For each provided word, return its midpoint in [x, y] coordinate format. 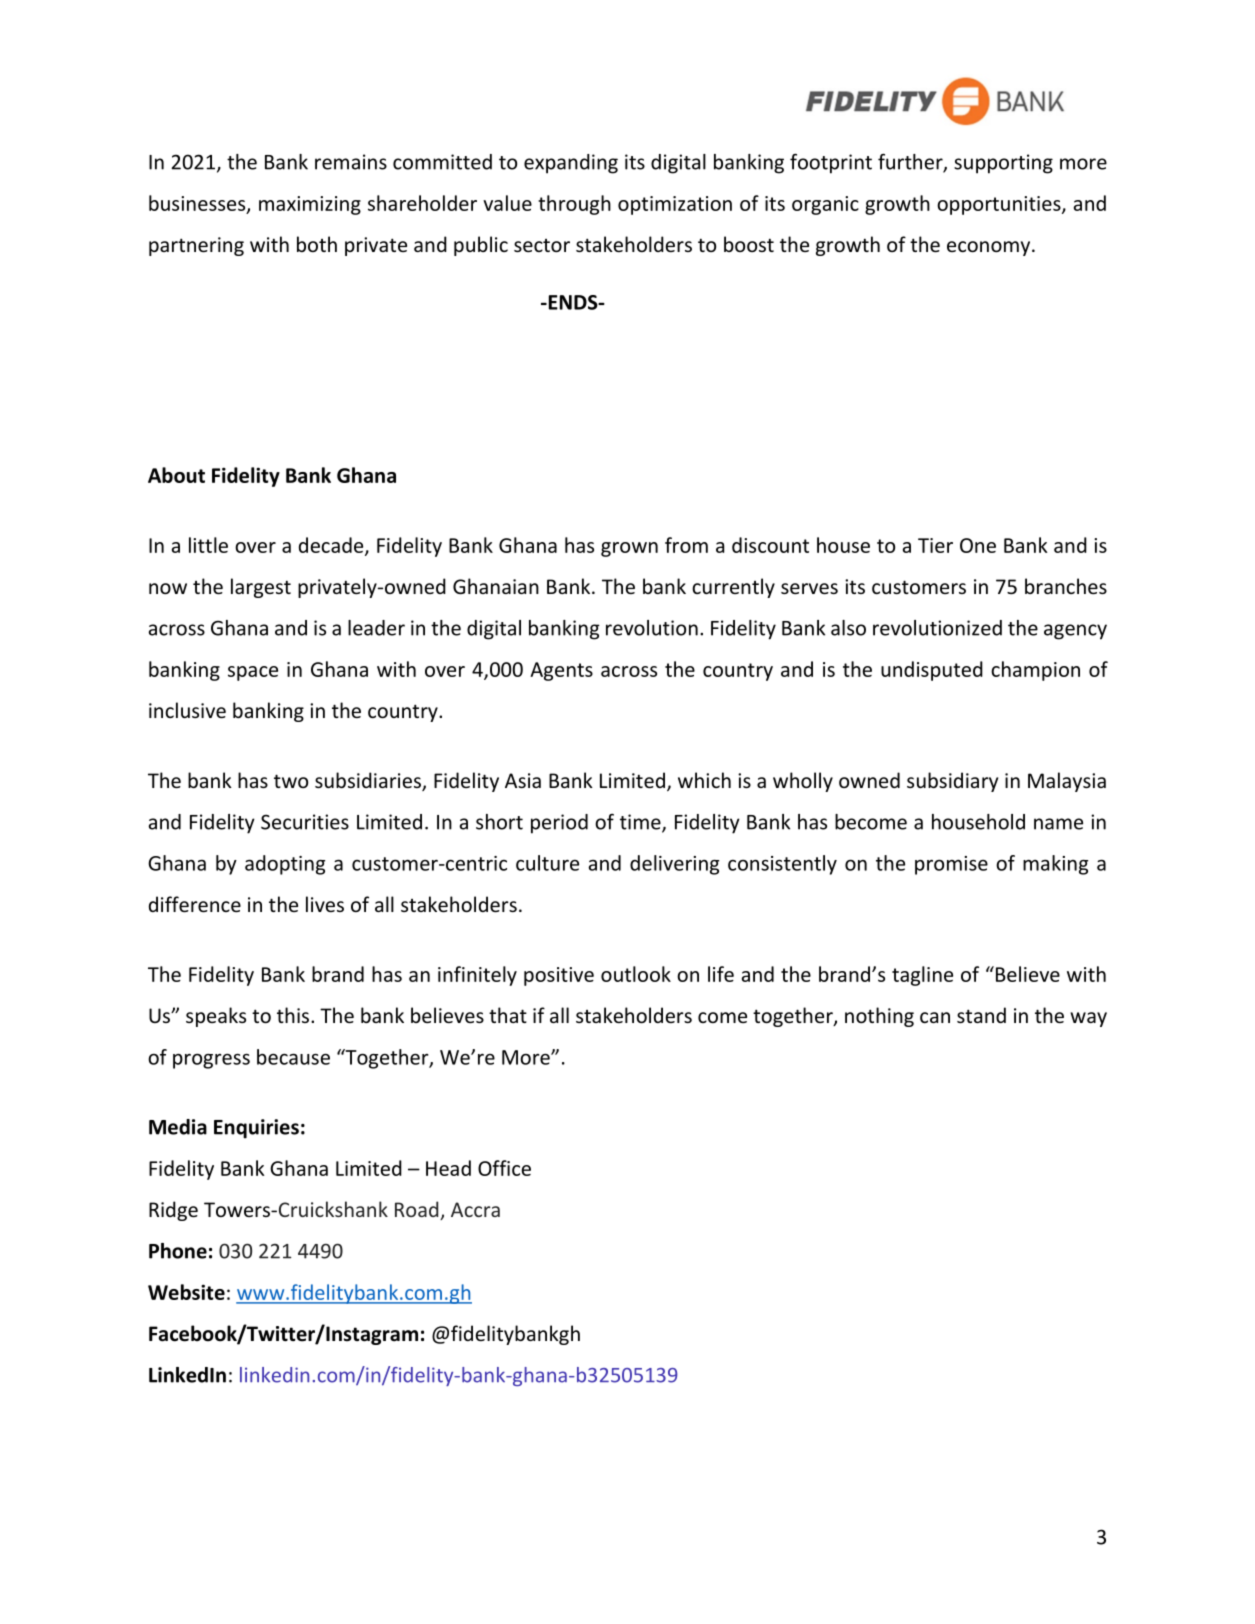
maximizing [310, 205]
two [291, 781]
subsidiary [952, 782]
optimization [675, 205]
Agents [561, 671]
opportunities [1000, 205]
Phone [178, 1251]
